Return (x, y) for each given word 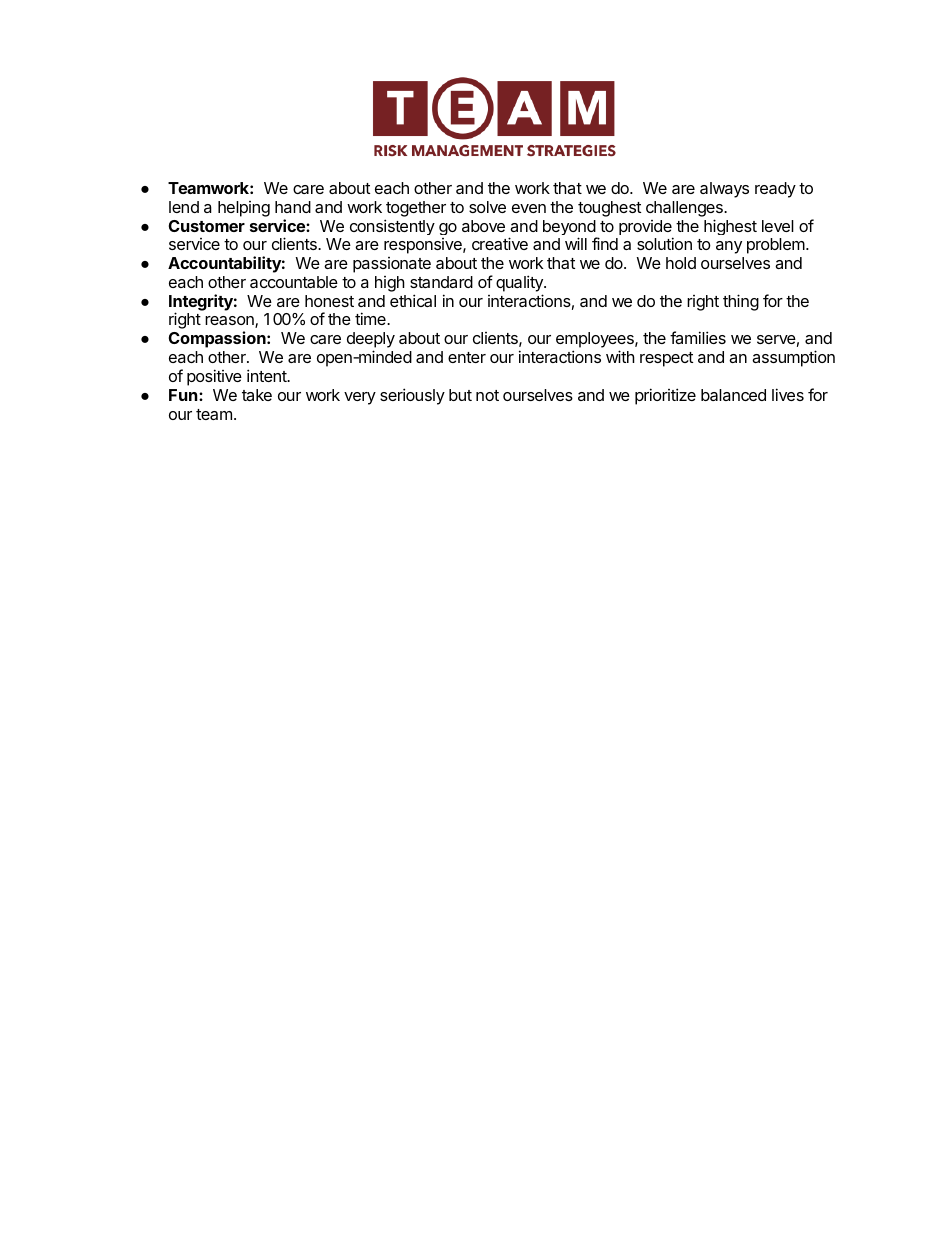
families (698, 337)
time (371, 318)
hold (681, 263)
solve (487, 207)
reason (230, 322)
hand (293, 207)
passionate (392, 265)
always (724, 190)
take (257, 395)
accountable (294, 282)
